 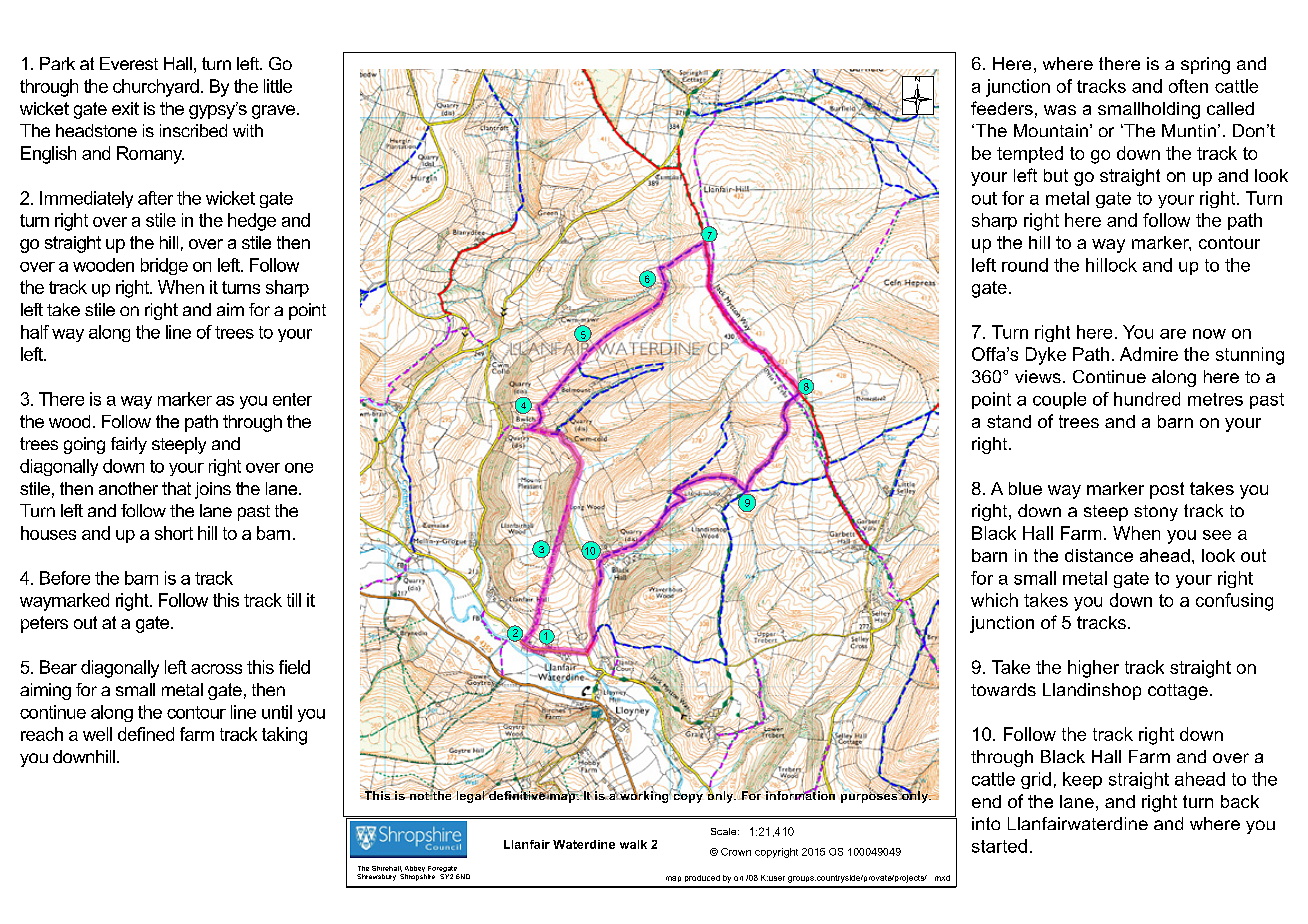 What do you see at coordinates (176, 488) in the screenshot?
I see `that` at bounding box center [176, 488].
